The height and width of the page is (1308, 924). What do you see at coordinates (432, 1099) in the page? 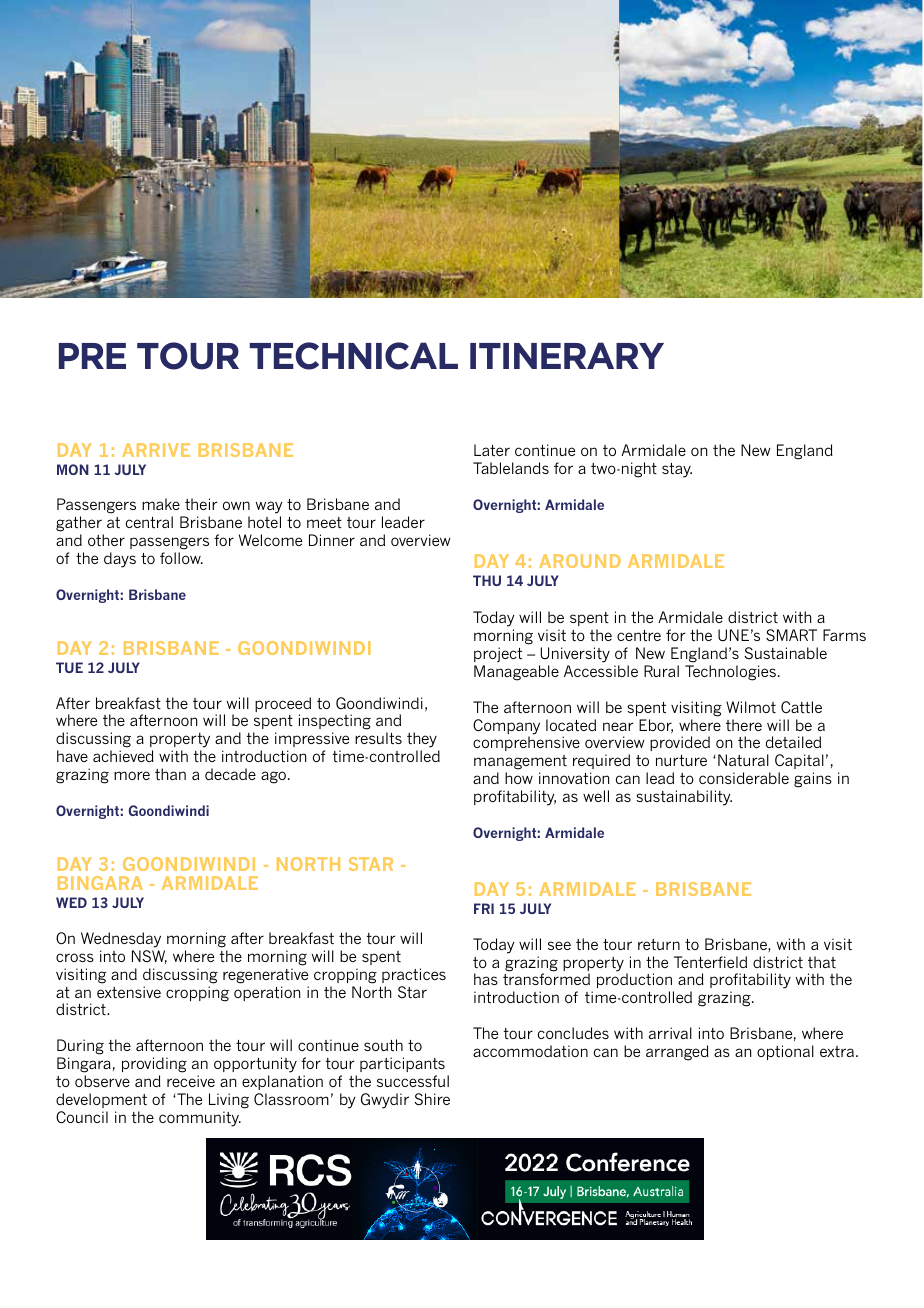
I see `Shire` at bounding box center [432, 1099].
